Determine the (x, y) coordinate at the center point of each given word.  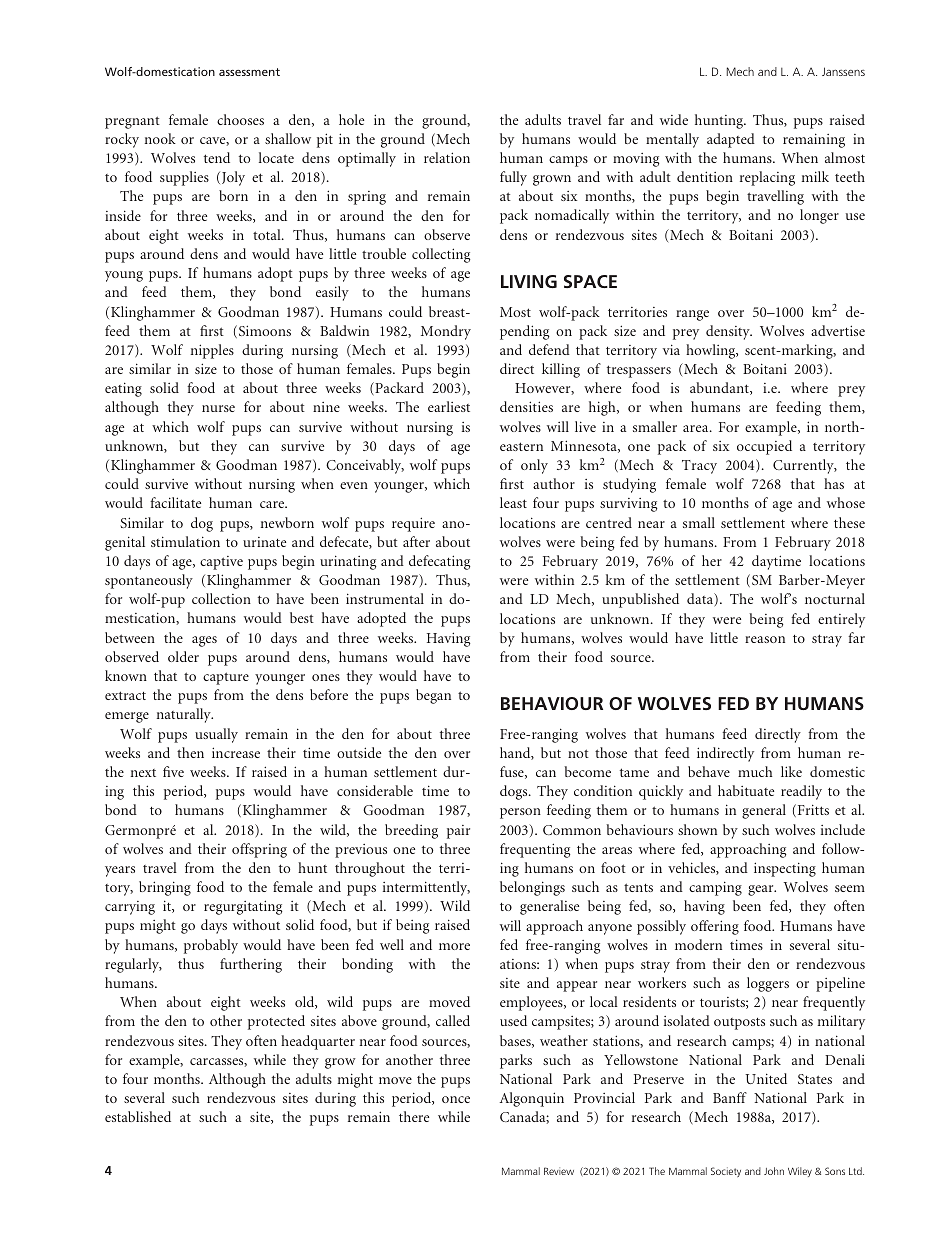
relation (447, 157)
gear (762, 890)
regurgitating (243, 907)
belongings (532, 888)
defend (549, 349)
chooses (240, 119)
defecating (440, 562)
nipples (212, 351)
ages (204, 641)
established (138, 1116)
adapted (731, 140)
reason (765, 639)
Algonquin (532, 1099)
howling (712, 351)
